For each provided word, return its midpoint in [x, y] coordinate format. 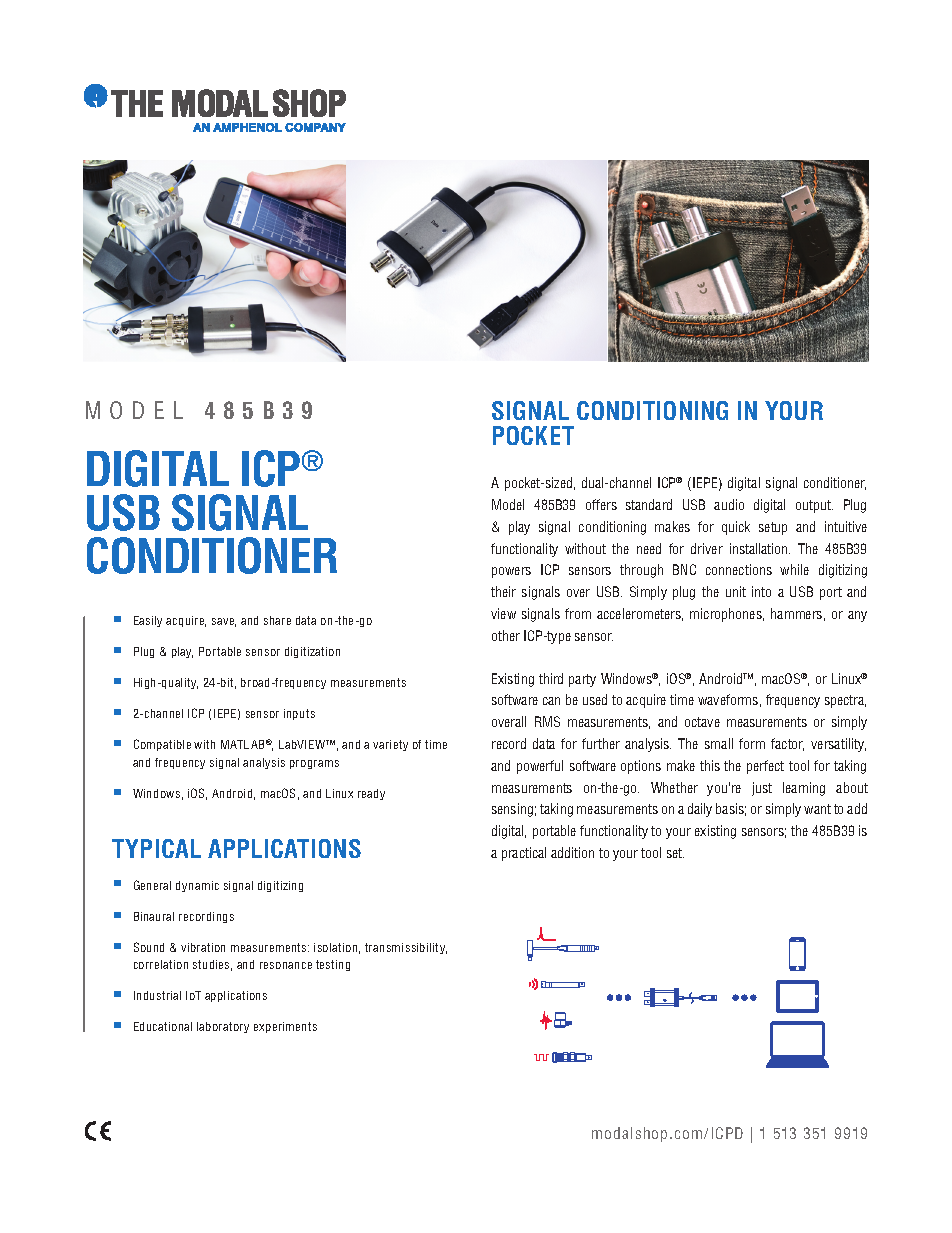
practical [524, 854]
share [277, 620]
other [506, 635]
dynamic [197, 886]
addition [572, 852]
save [224, 622]
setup [773, 528]
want [817, 809]
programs [314, 764]
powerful [540, 767]
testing [333, 965]
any [857, 616]
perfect [765, 767]
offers [601, 504]
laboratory [223, 1027]
